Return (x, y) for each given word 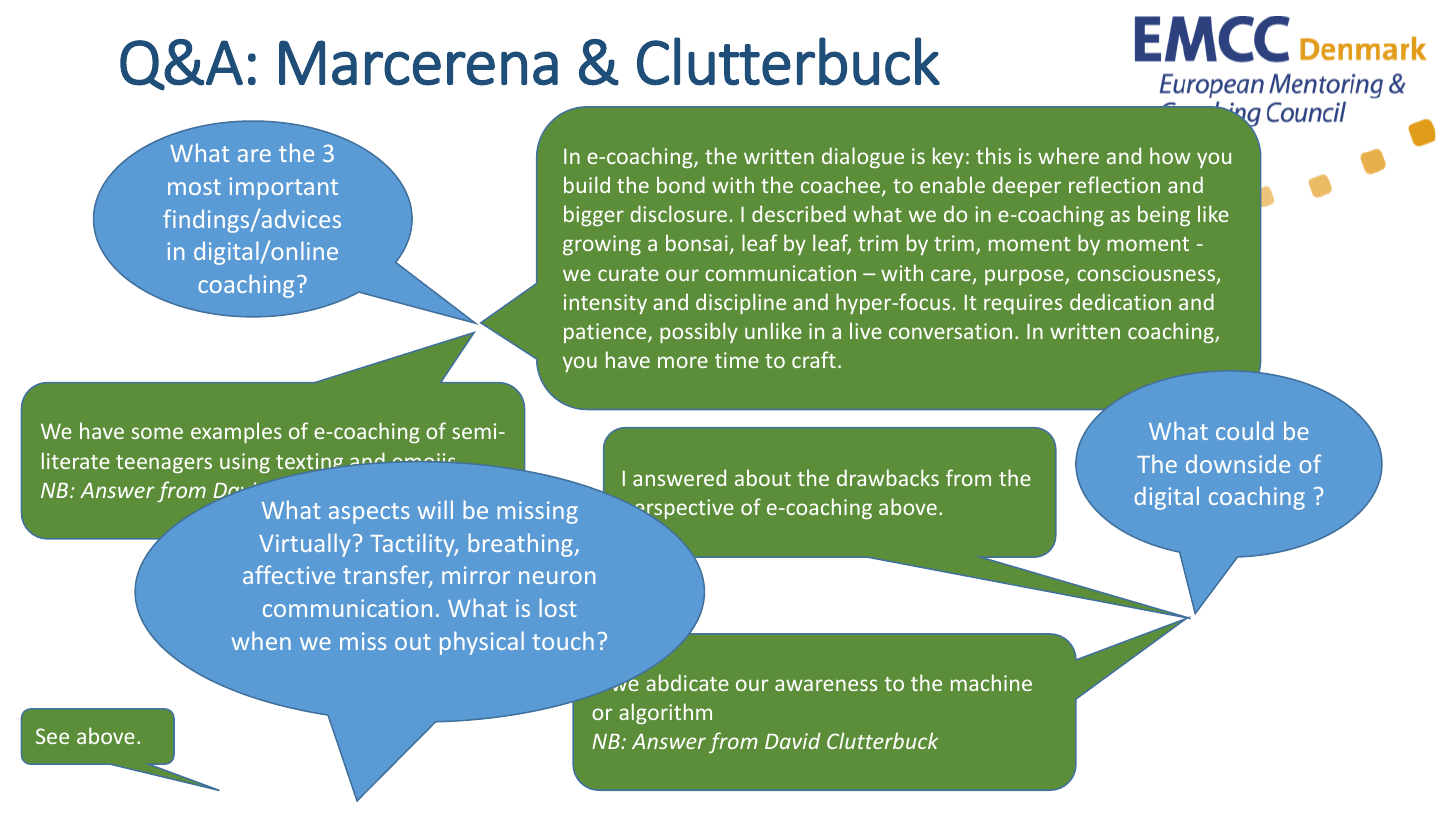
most (194, 187)
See (52, 736)
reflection (1114, 184)
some (157, 433)
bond (681, 184)
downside (1238, 463)
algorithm (665, 713)
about (763, 477)
